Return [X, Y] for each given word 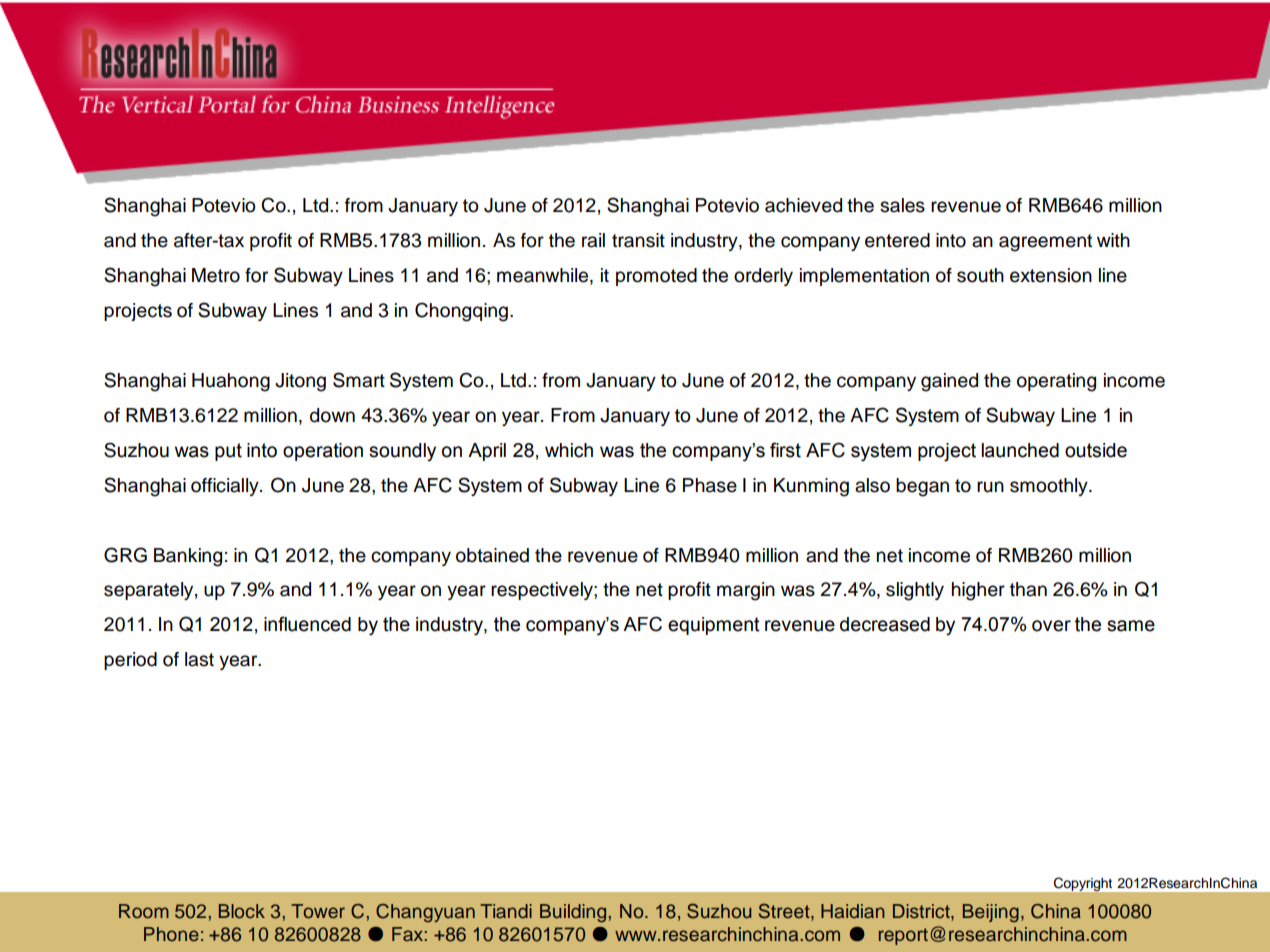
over [1051, 626]
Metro [216, 275]
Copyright [1083, 884]
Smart [359, 380]
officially [226, 487]
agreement [1045, 243]
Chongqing [461, 312]
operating [1056, 382]
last [199, 659]
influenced [307, 624]
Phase [710, 485]
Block [242, 911]
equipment [714, 626]
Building [574, 913]
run [990, 487]
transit [638, 240]
